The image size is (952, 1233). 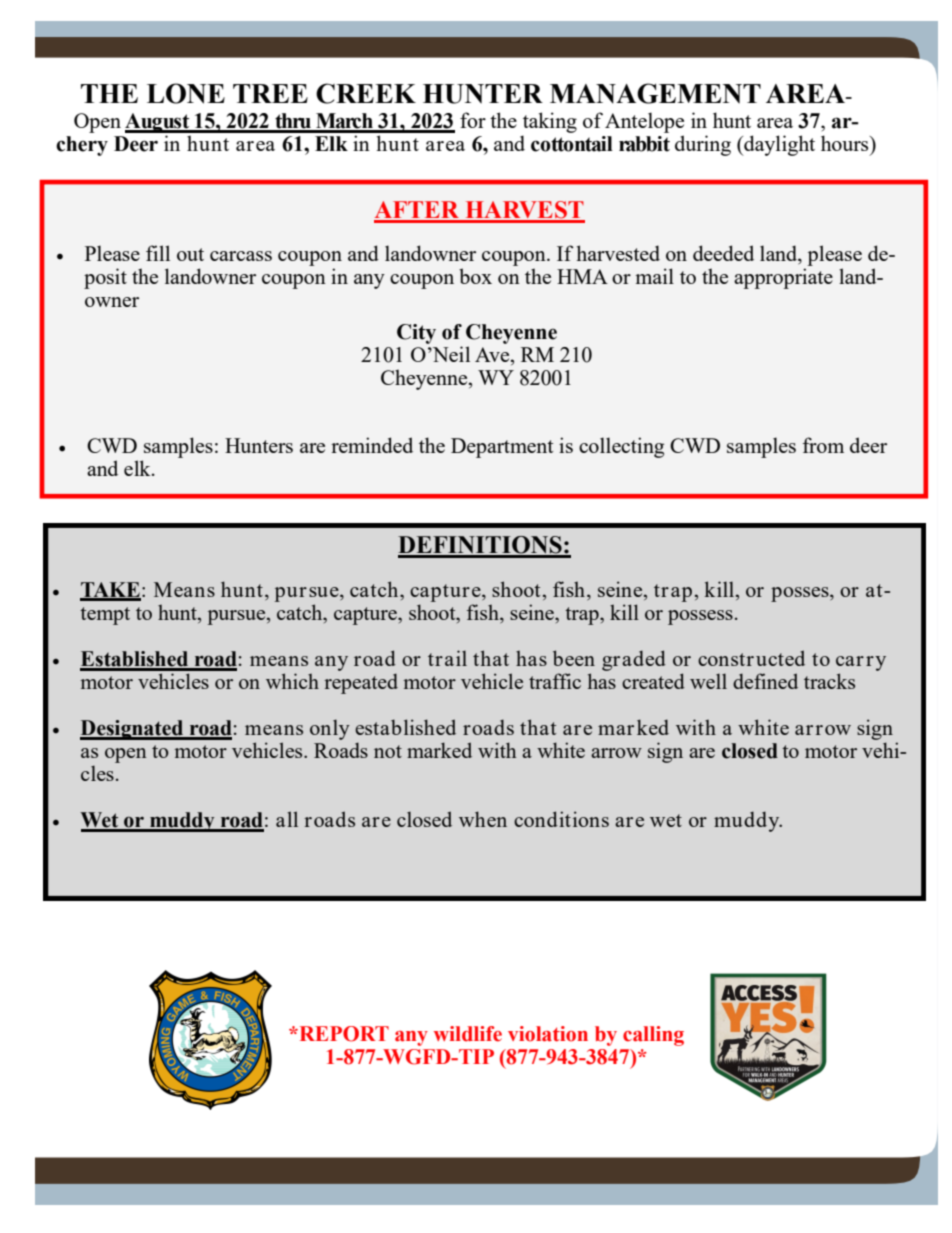 What do you see at coordinates (473, 120) in the screenshot?
I see `for` at bounding box center [473, 120].
